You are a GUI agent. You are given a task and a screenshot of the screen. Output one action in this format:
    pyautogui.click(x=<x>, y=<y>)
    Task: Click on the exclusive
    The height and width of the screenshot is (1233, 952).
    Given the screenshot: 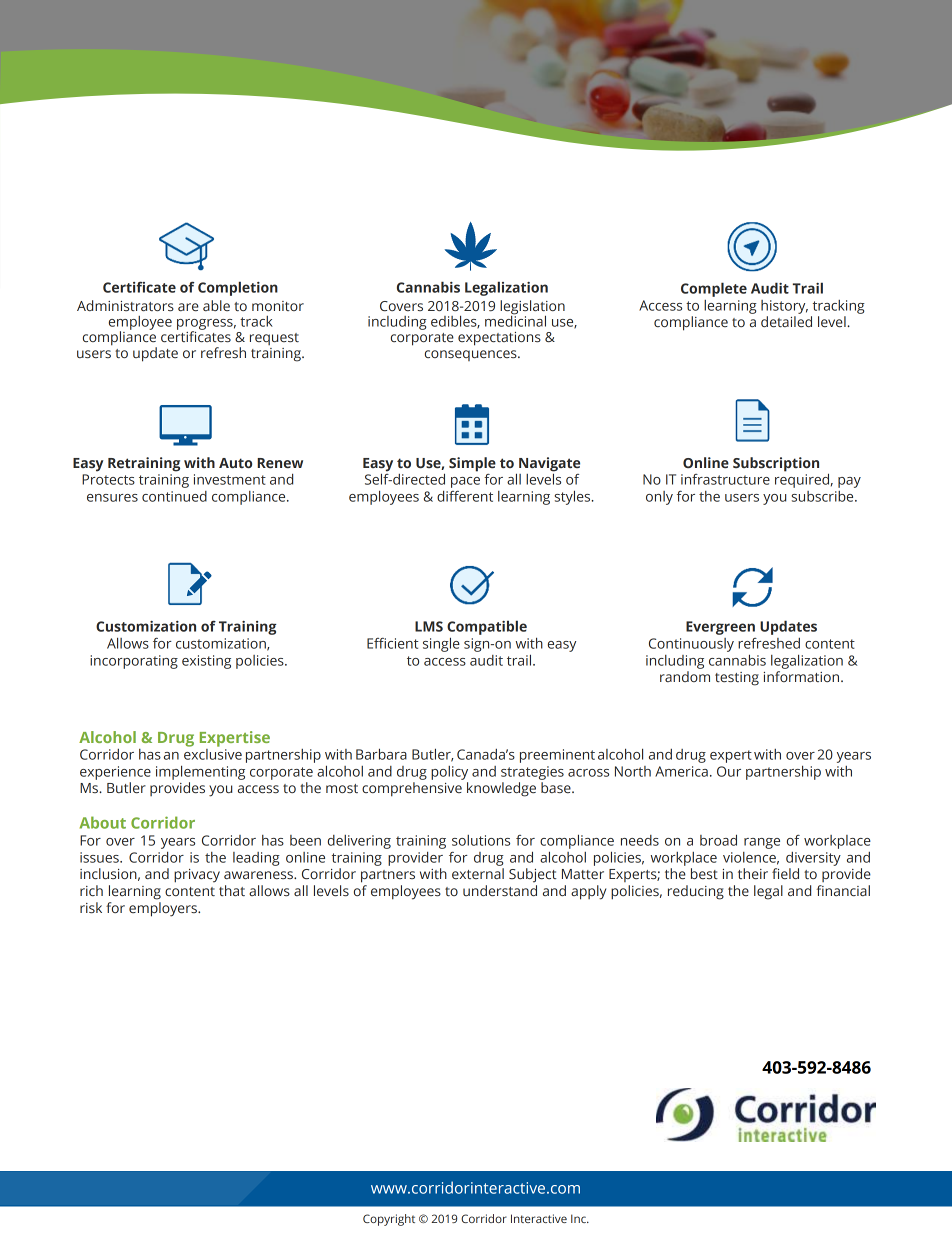 What is the action you would take?
    pyautogui.click(x=213, y=753)
